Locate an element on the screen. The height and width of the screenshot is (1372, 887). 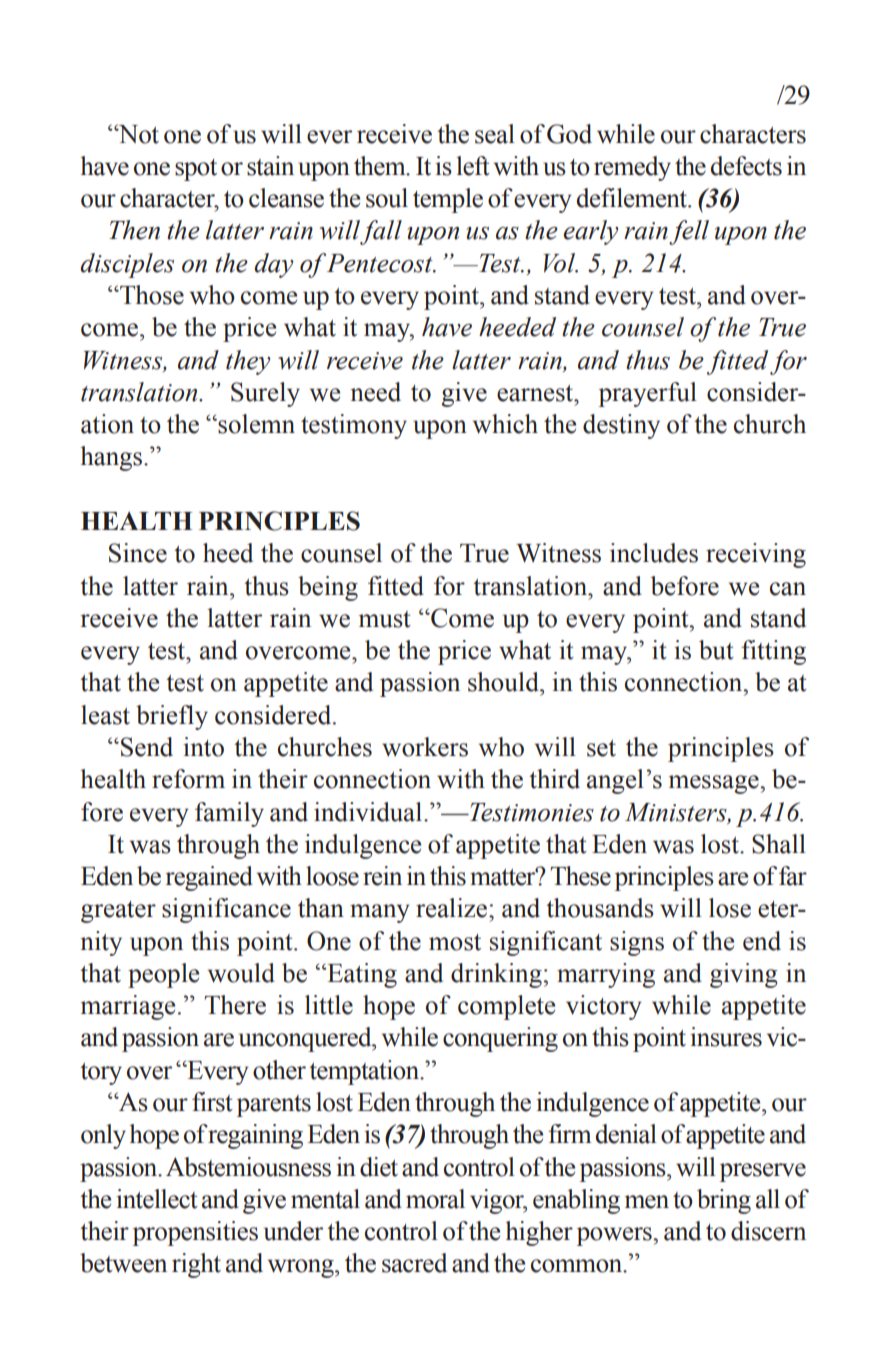
left is located at coordinates (473, 166).
